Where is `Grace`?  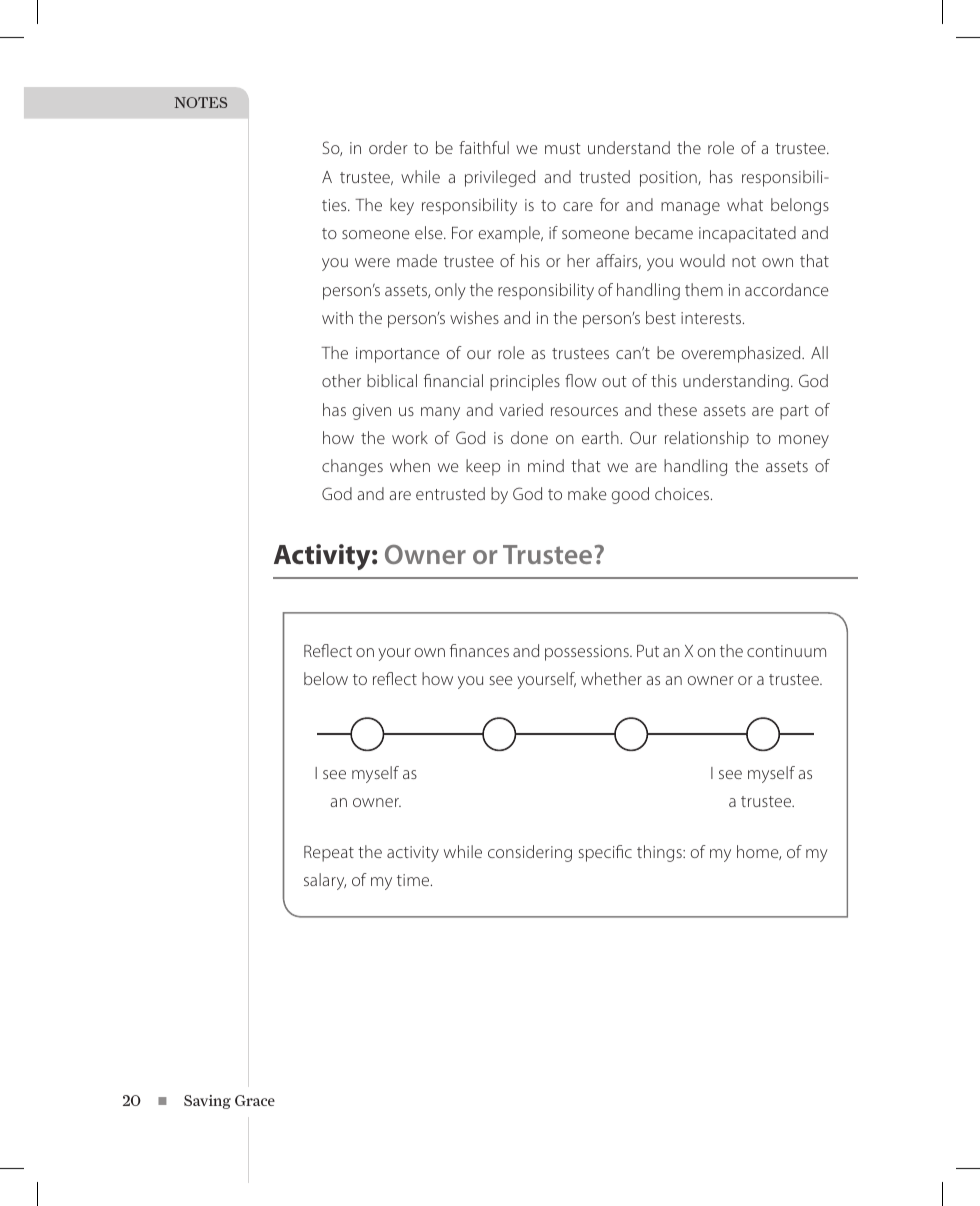 Grace is located at coordinates (255, 1100).
